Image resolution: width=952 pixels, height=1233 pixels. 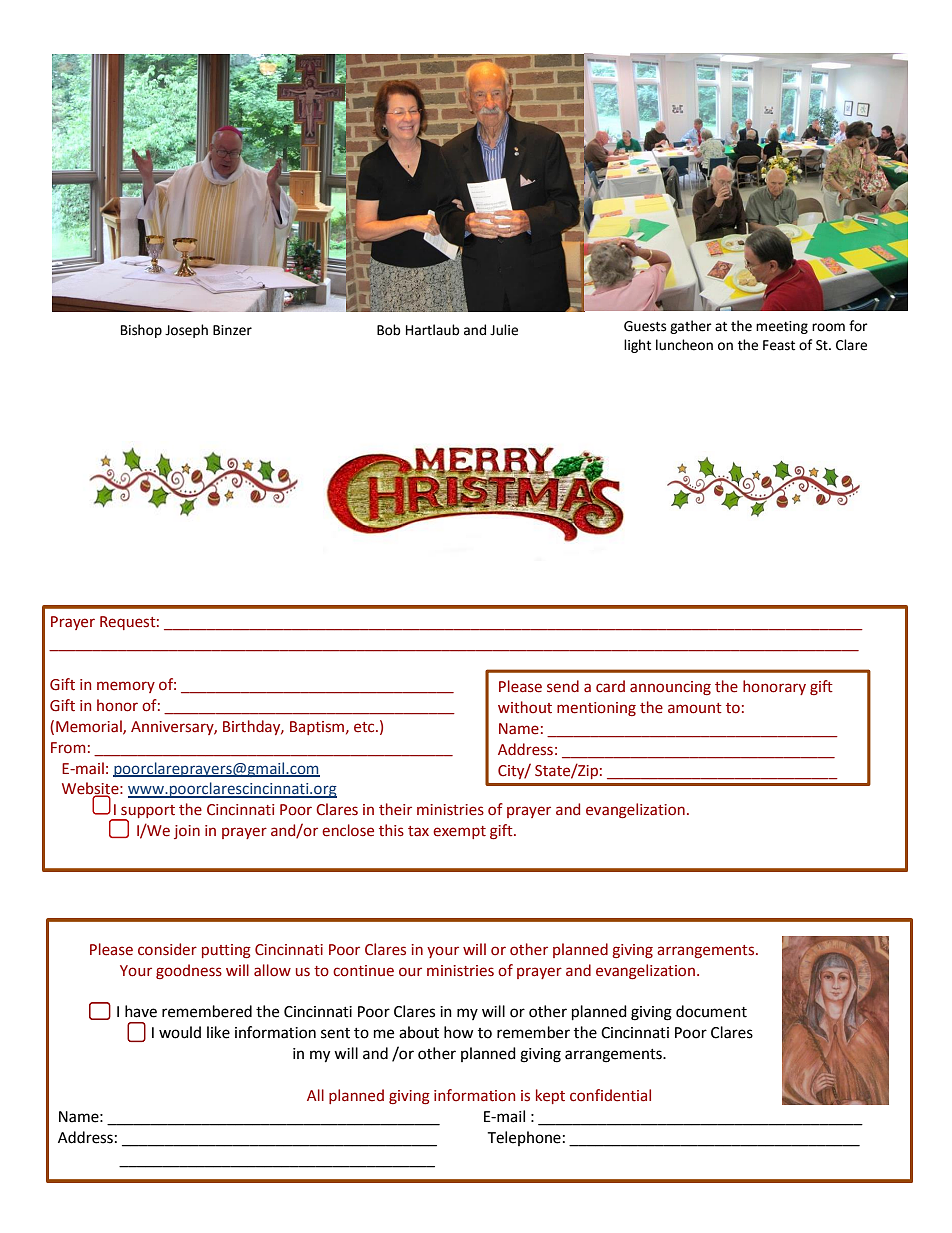 What do you see at coordinates (711, 1011) in the screenshot?
I see `document` at bounding box center [711, 1011].
